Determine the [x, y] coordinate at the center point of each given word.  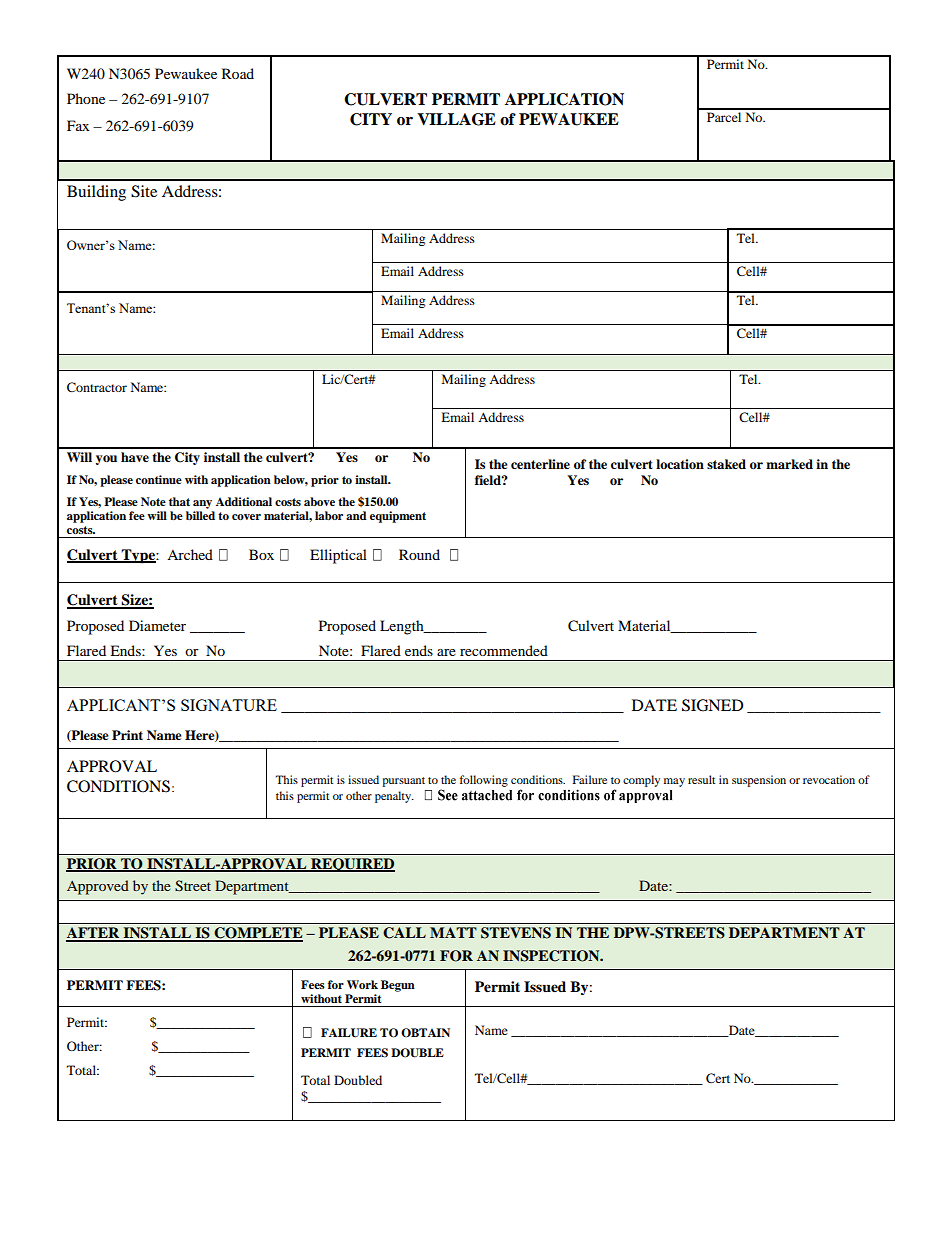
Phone [86, 98]
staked [726, 464]
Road [238, 73]
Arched [190, 554]
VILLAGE [456, 119]
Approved [98, 887]
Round [419, 554]
